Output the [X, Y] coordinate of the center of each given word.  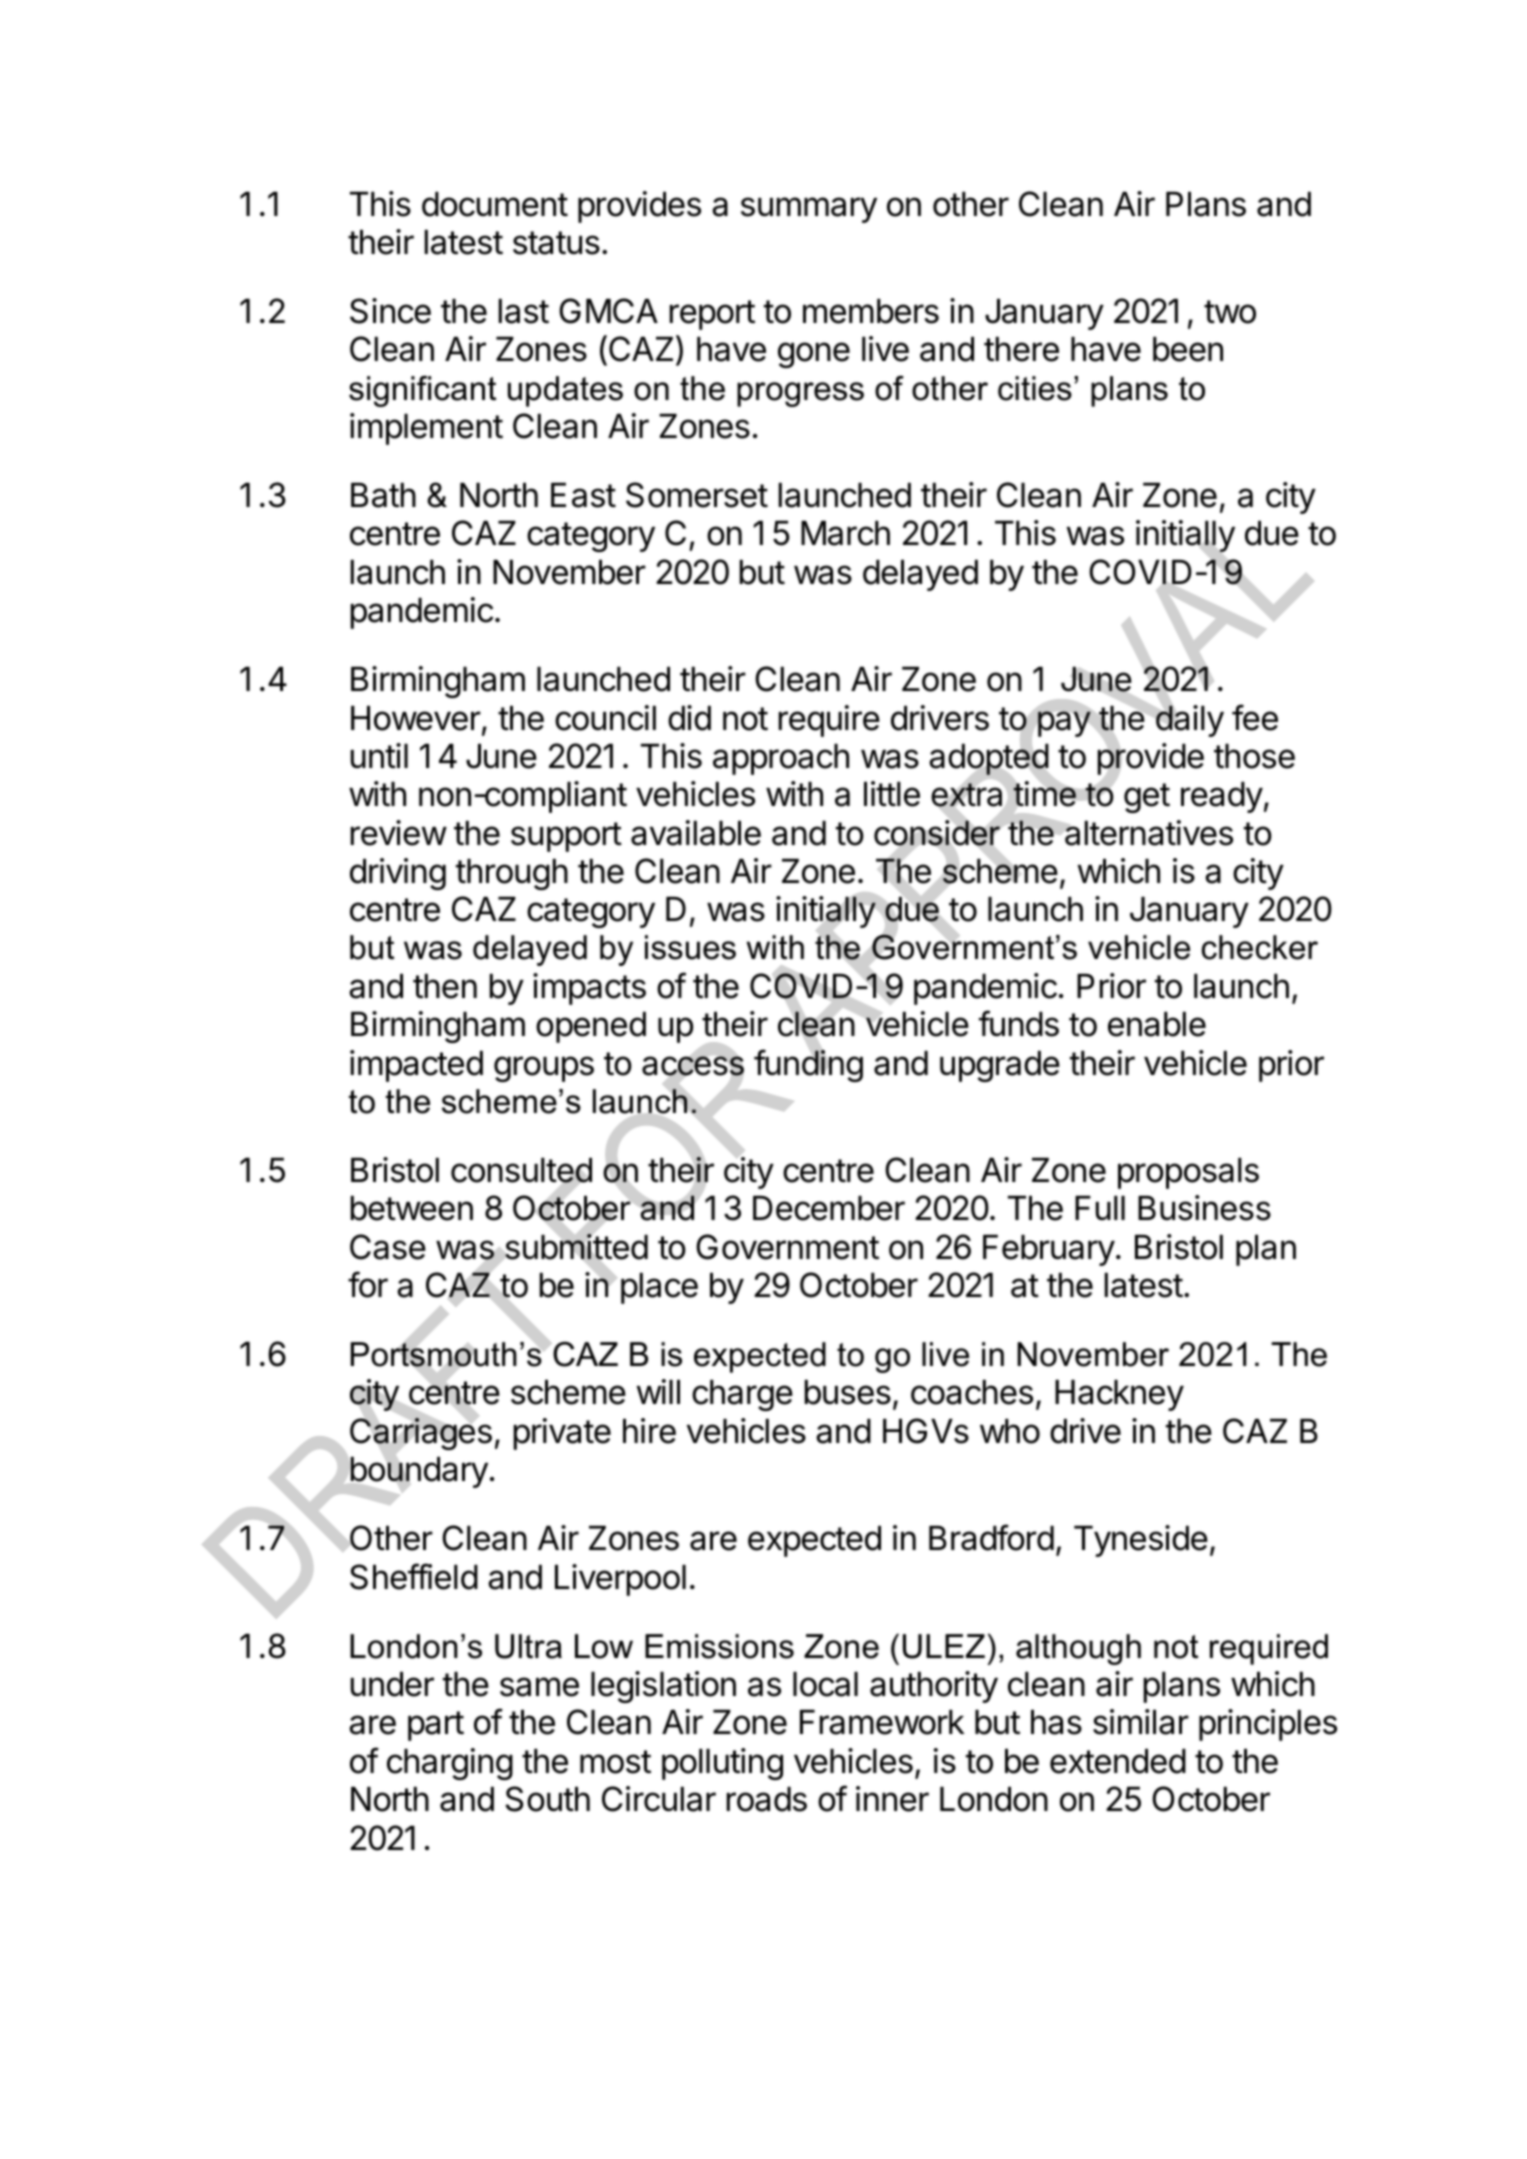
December [829, 1208]
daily [1190, 721]
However [416, 718]
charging [450, 1764]
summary [809, 210]
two [1230, 312]
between [412, 1208]
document [495, 204]
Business [1204, 1208]
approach [781, 759]
